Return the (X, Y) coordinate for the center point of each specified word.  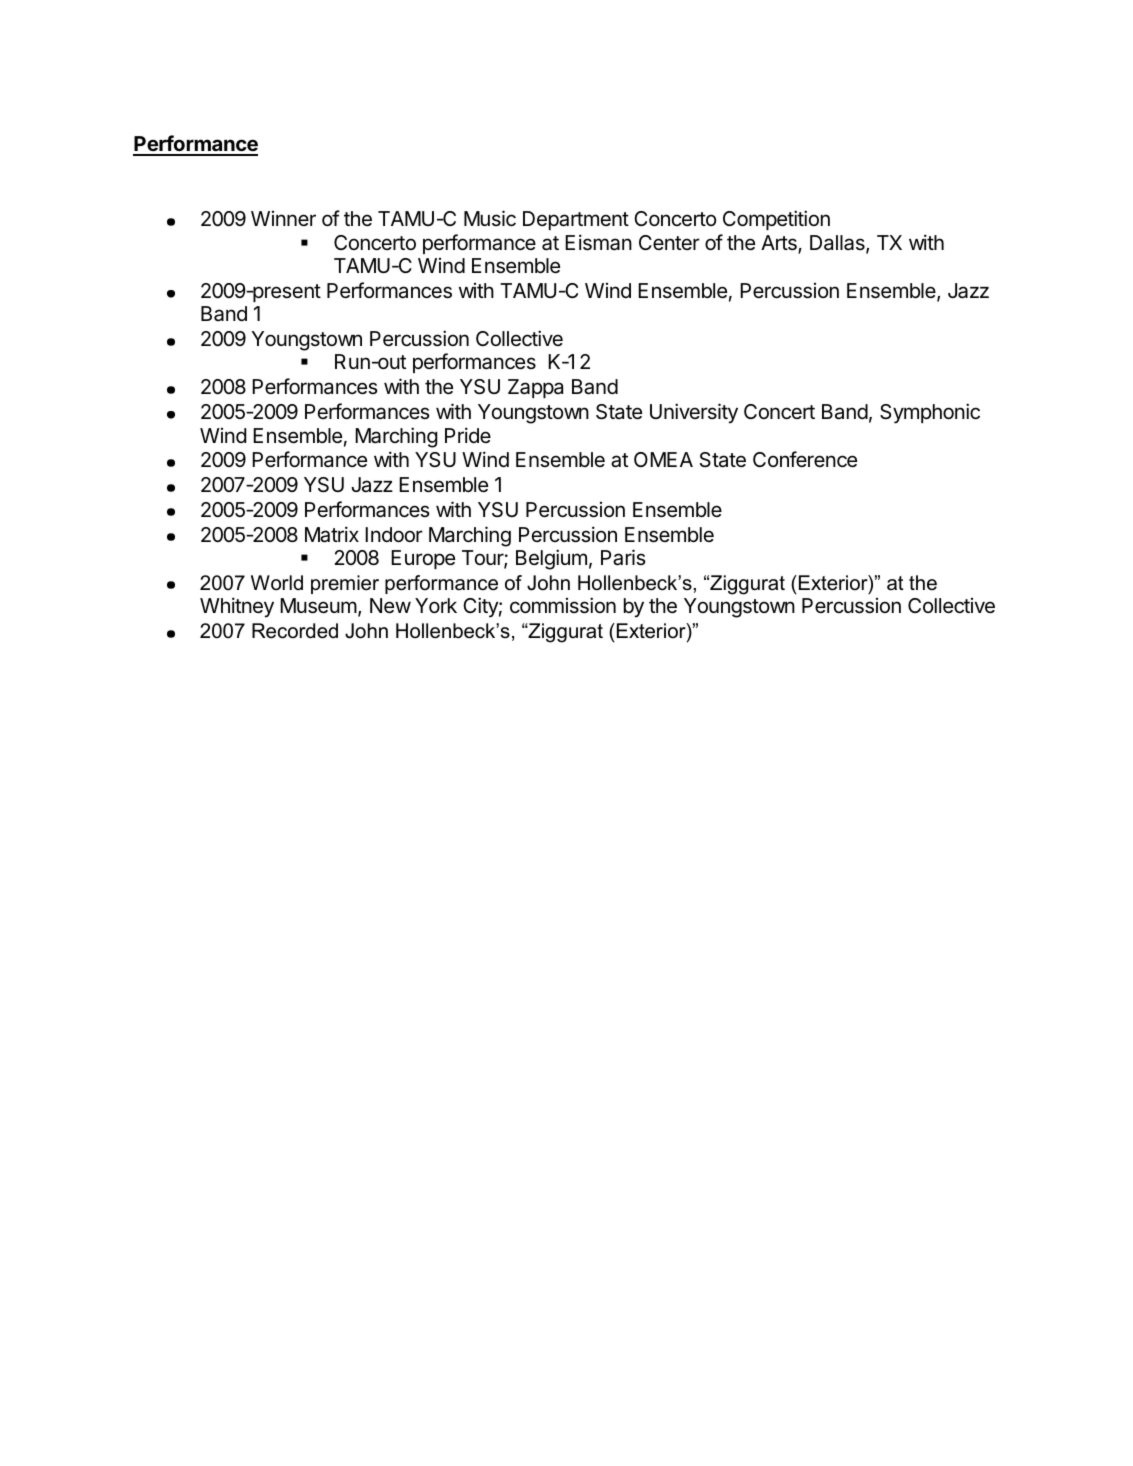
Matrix (332, 534)
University (694, 413)
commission (563, 605)
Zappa (535, 388)
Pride (468, 435)
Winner (283, 218)
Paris (623, 557)
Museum (318, 606)
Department (576, 220)
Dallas (838, 244)
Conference (805, 459)
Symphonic (930, 413)
